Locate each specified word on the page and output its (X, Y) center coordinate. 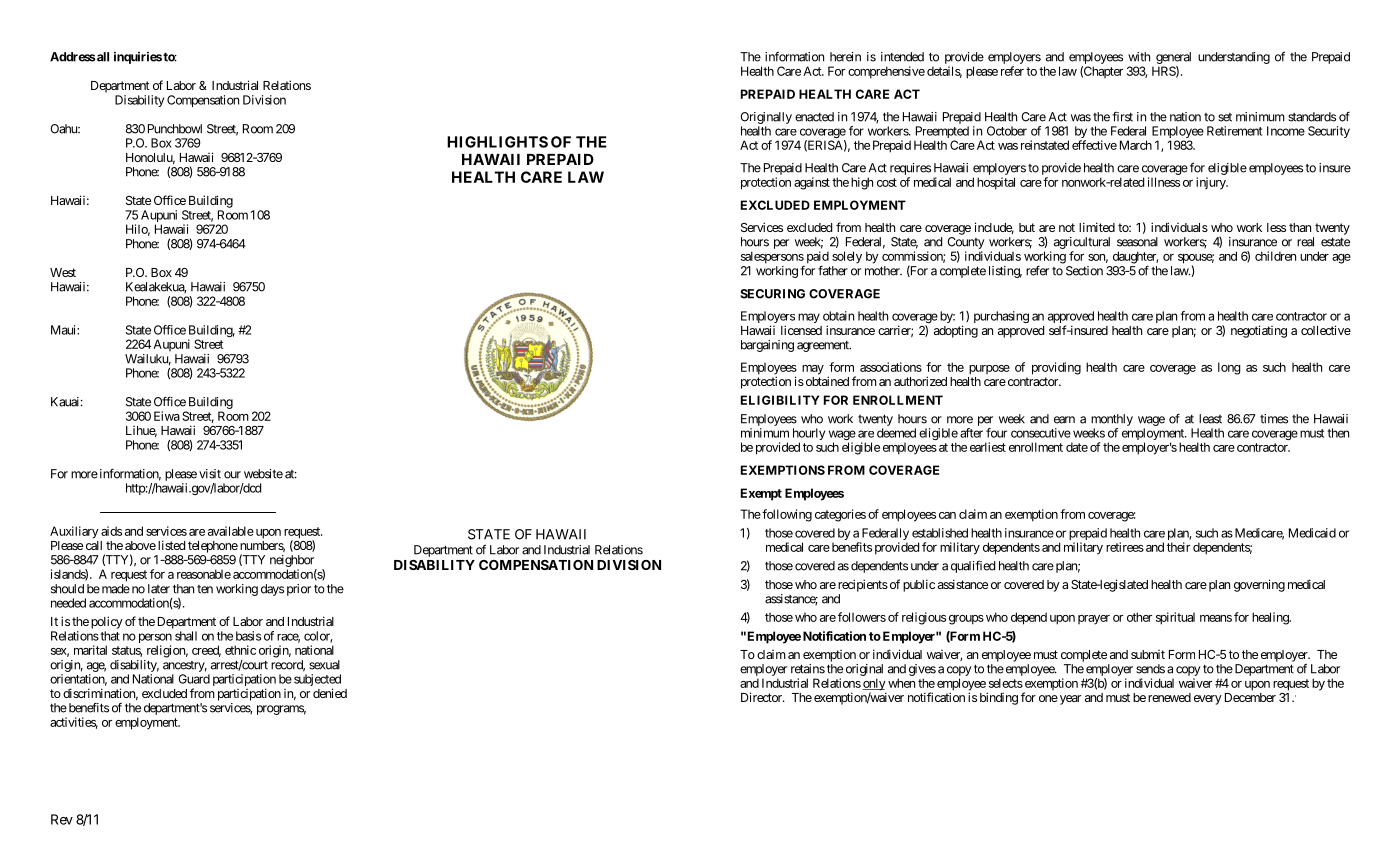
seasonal (1137, 242)
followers (862, 617)
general (1173, 59)
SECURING (772, 294)
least (1210, 419)
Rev (62, 819)
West (63, 272)
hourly (809, 435)
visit (210, 474)
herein (845, 57)
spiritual (1175, 618)
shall (186, 636)
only (874, 685)
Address (73, 57)
